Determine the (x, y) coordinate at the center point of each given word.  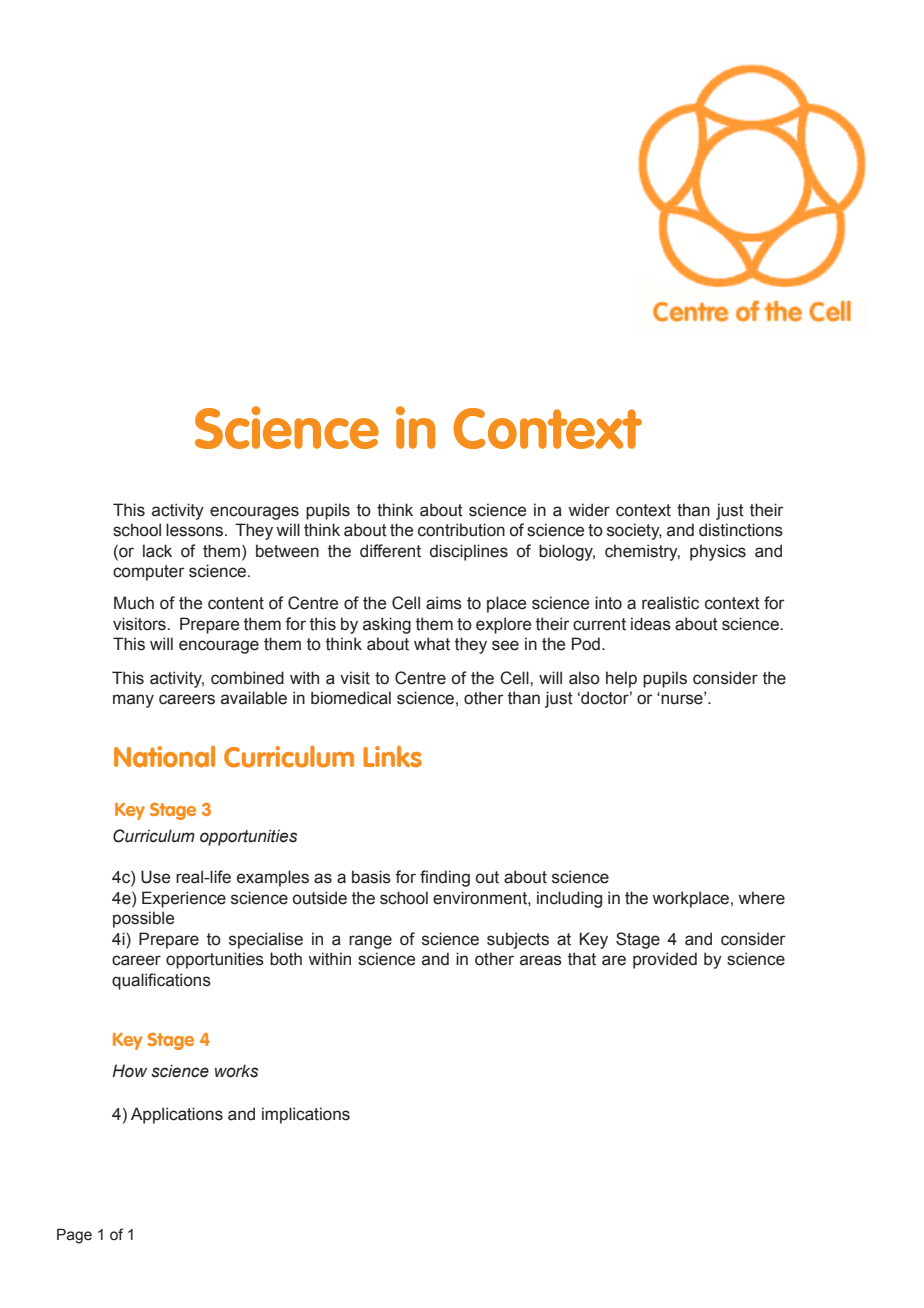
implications (306, 1115)
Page (74, 1236)
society (634, 531)
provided (665, 960)
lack (157, 551)
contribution (461, 530)
